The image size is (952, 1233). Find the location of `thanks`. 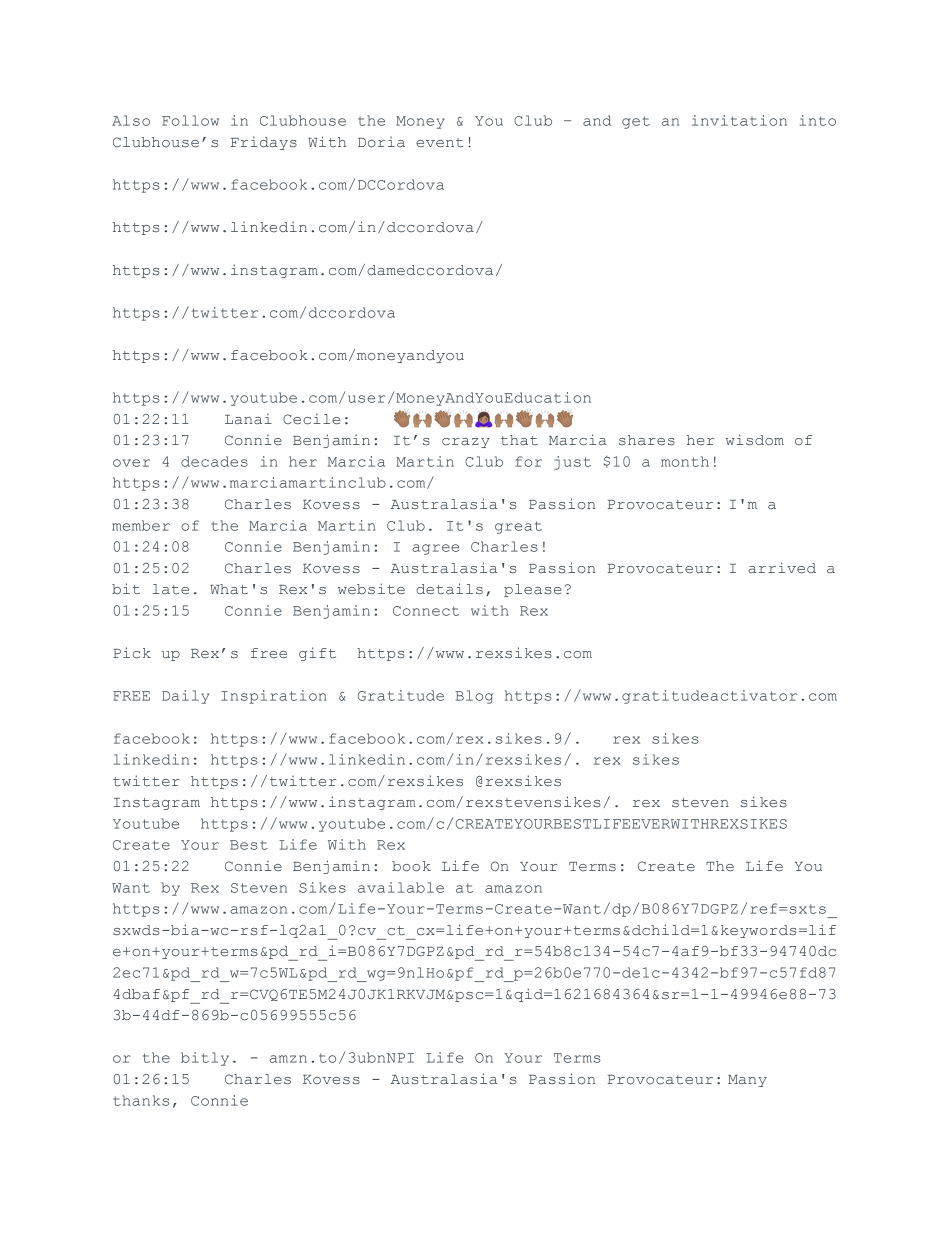

thanks is located at coordinates (141, 1100).
